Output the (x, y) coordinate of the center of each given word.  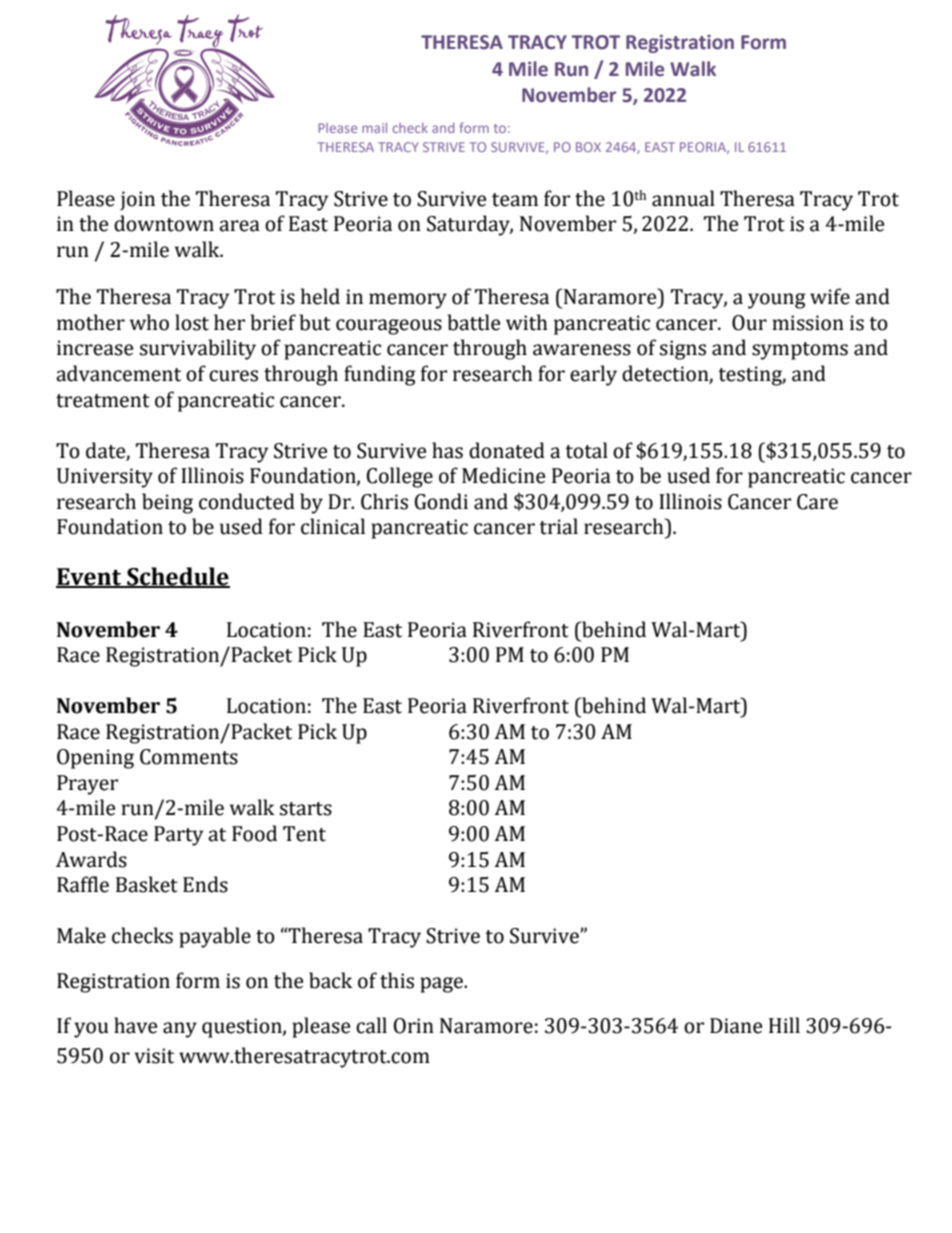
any (180, 1030)
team (515, 200)
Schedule (177, 577)
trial (558, 526)
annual (683, 198)
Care (817, 502)
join (137, 201)
